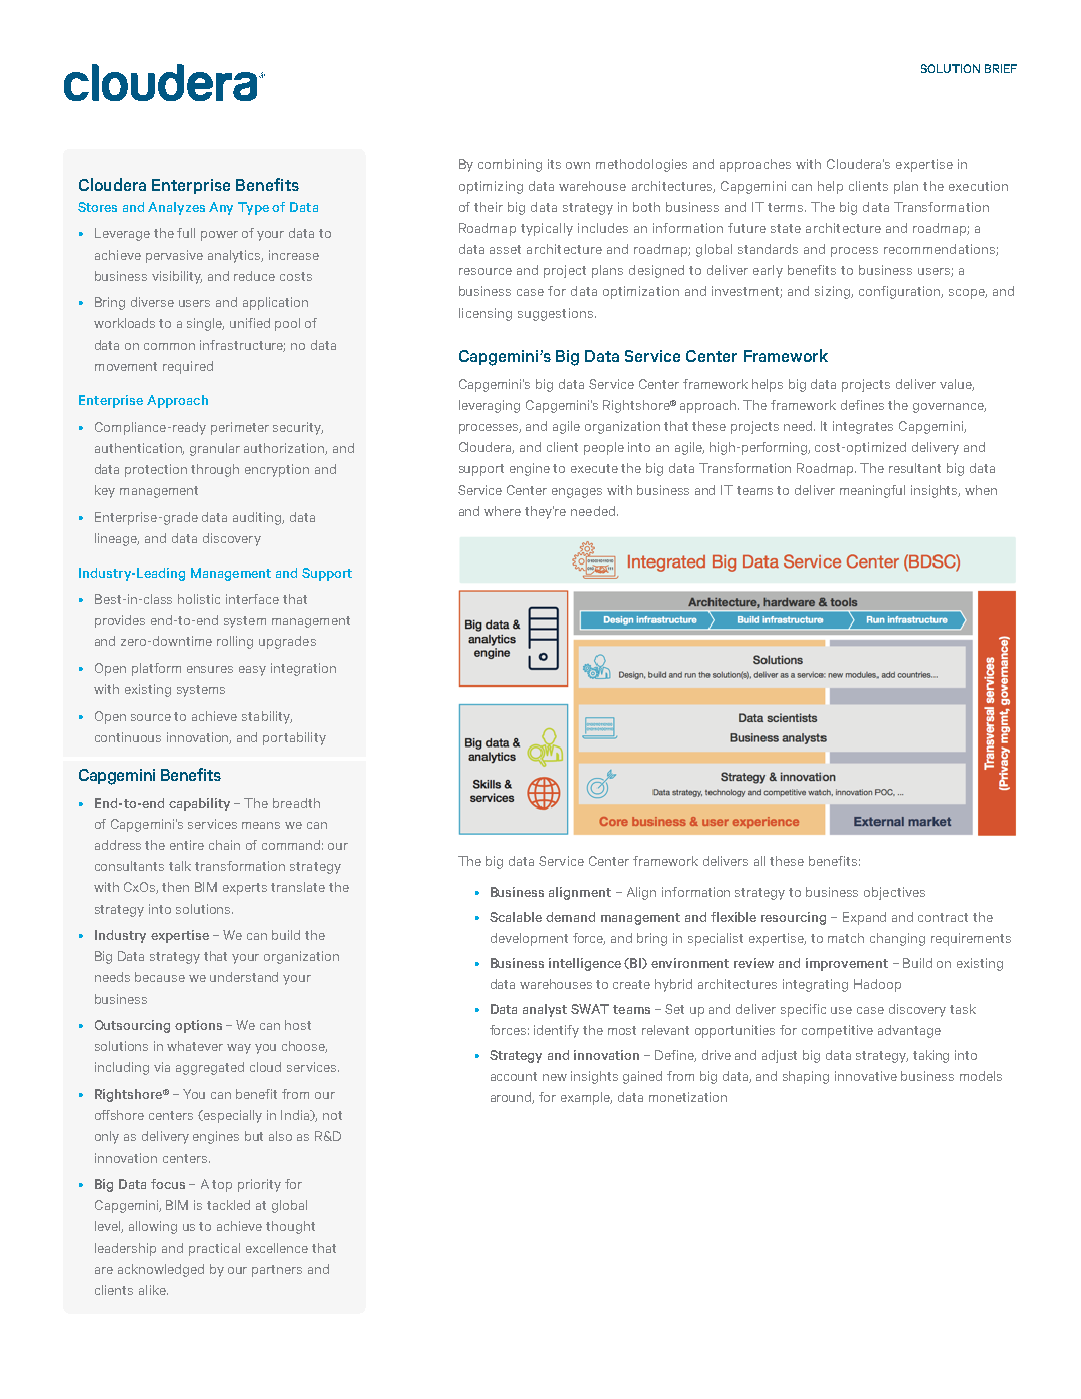 Image resolution: width=1081 pixels, height=1399 pixels. What do you see at coordinates (221, 208) in the page?
I see `Any` at bounding box center [221, 208].
